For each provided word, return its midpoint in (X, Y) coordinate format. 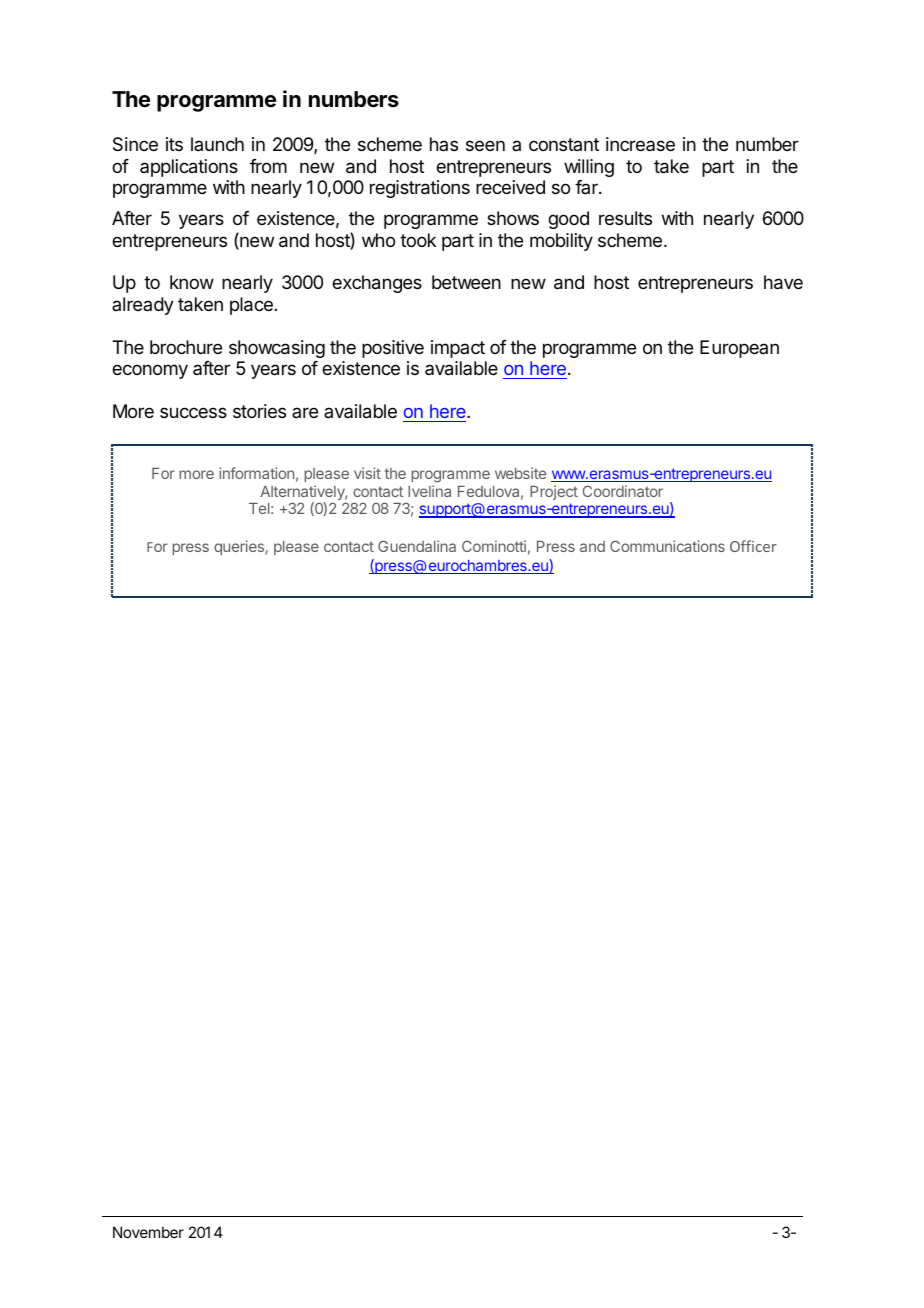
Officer (753, 546)
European (739, 349)
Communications (667, 546)
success (193, 412)
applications (189, 168)
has (444, 144)
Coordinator (623, 491)
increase (640, 144)
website (520, 473)
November (148, 1232)
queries (240, 547)
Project (554, 492)
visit (367, 473)
